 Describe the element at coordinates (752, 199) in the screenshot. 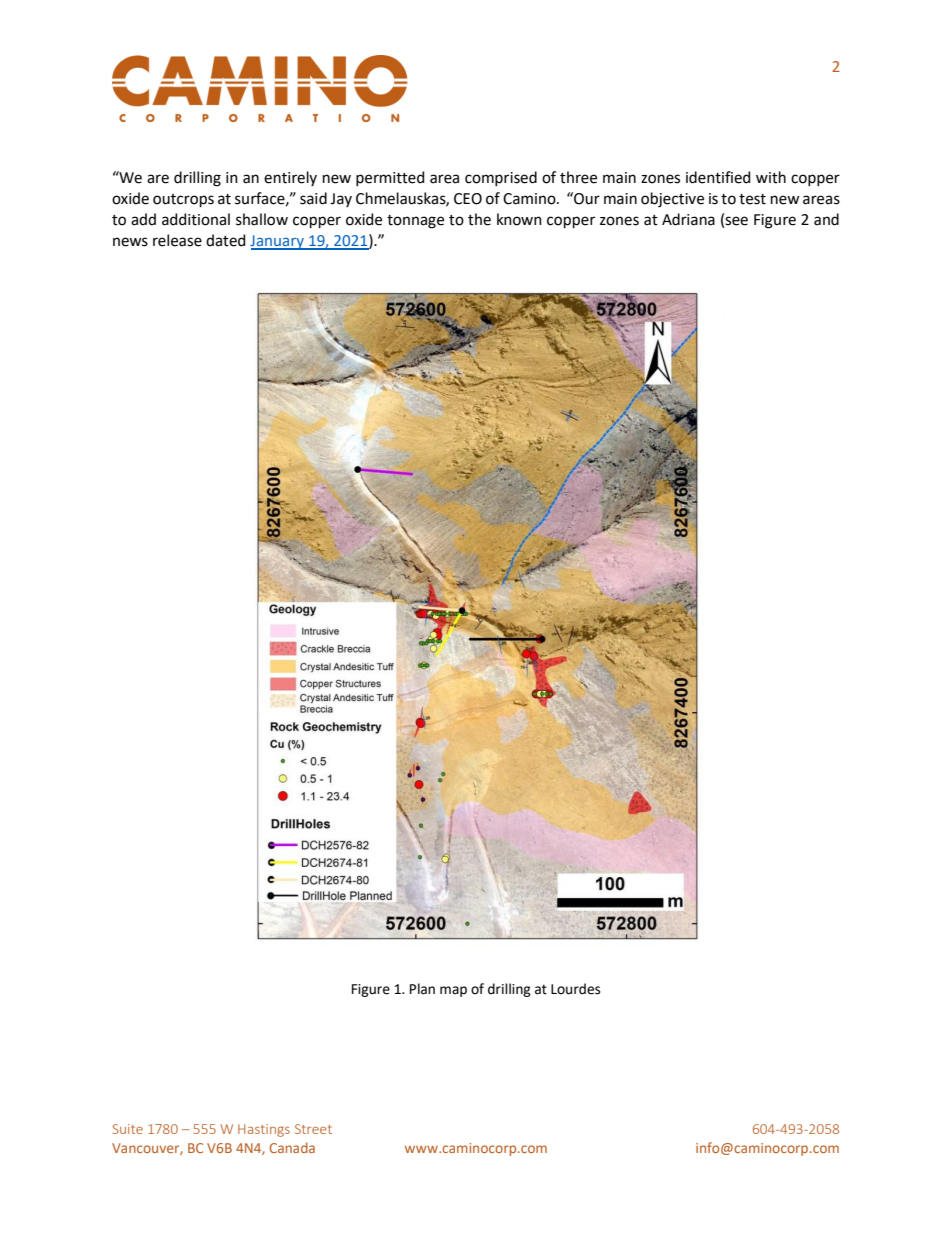

I see `test` at that location.
